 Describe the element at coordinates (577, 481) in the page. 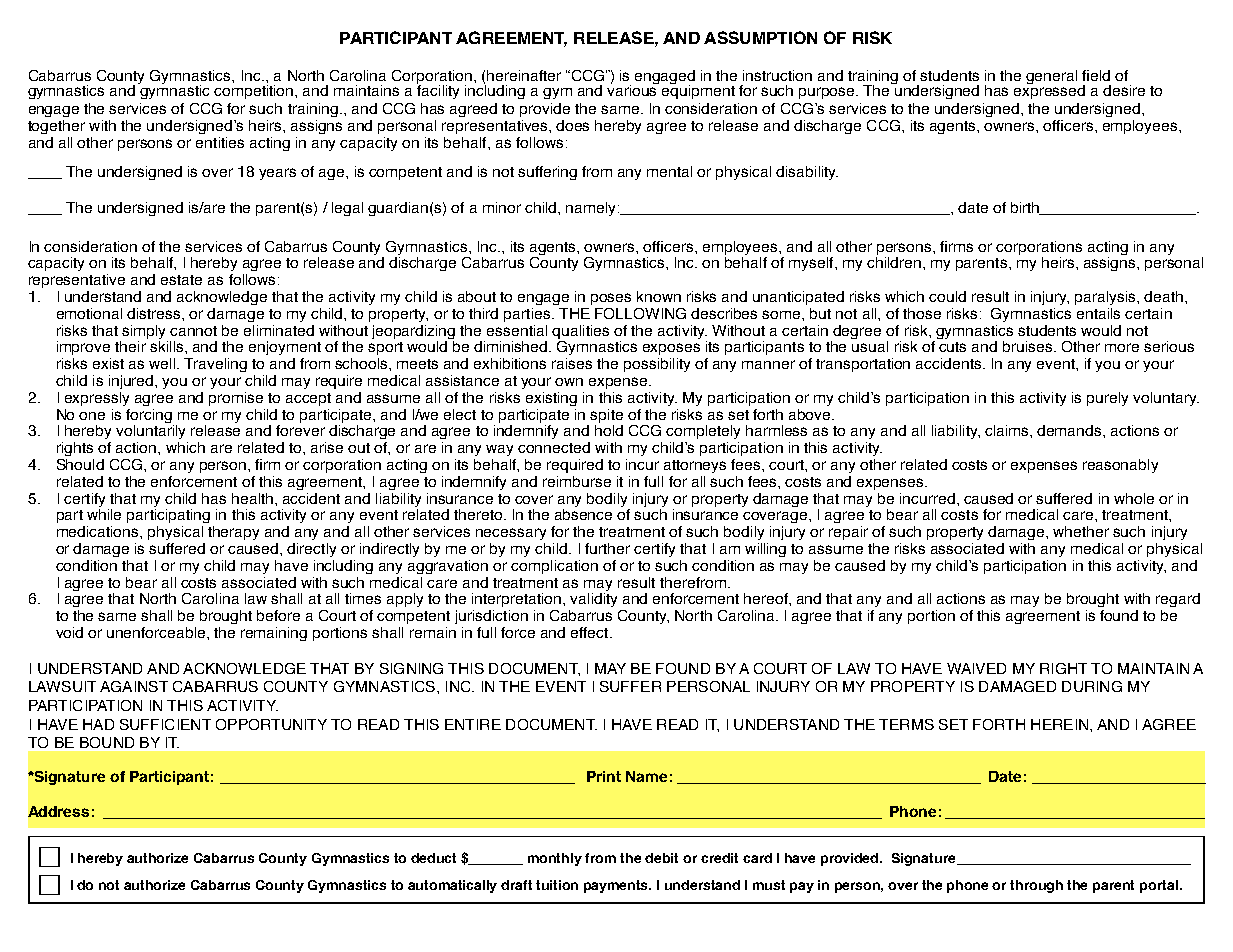

I see `reimburse` at that location.
